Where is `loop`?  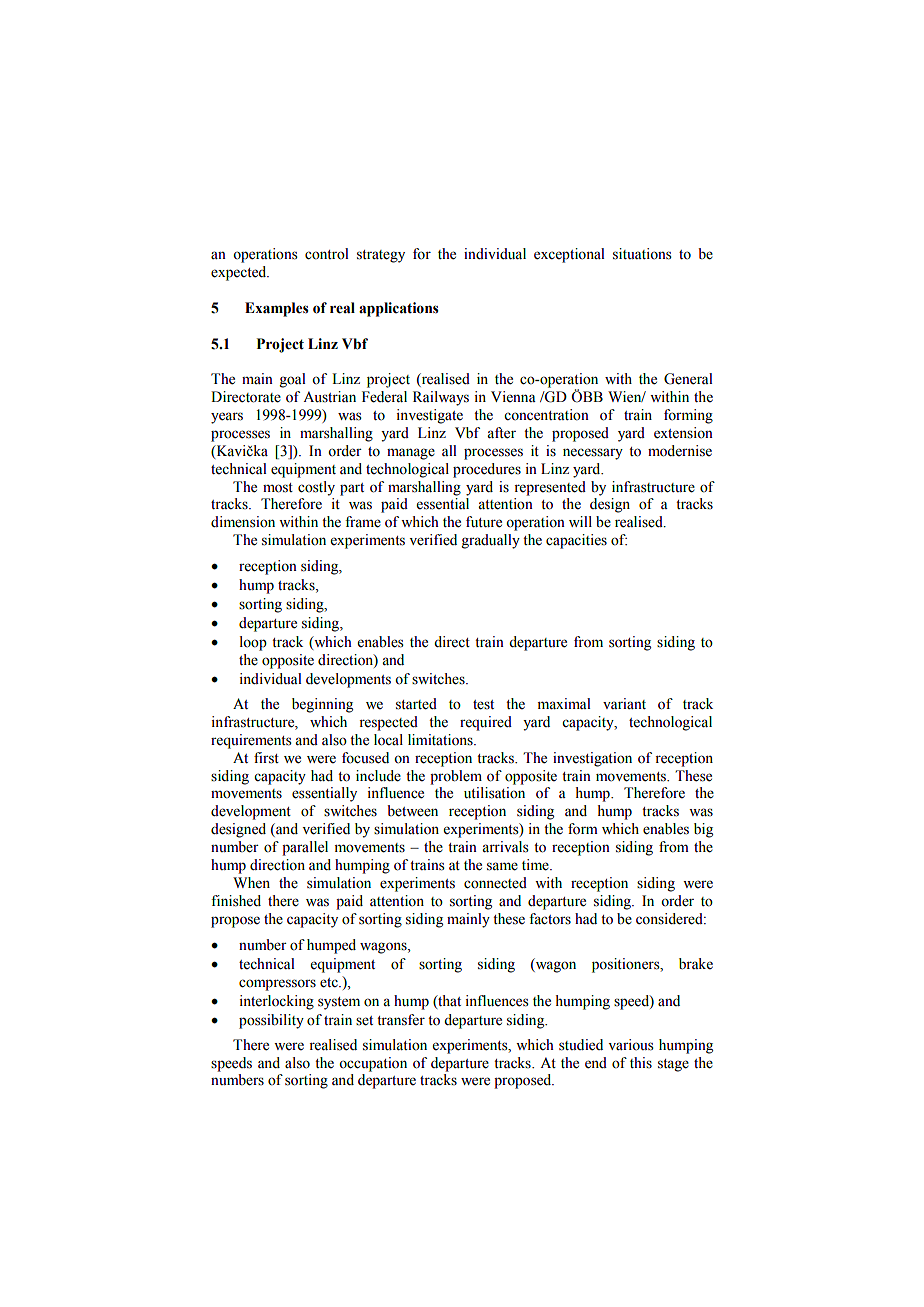 loop is located at coordinates (253, 643).
